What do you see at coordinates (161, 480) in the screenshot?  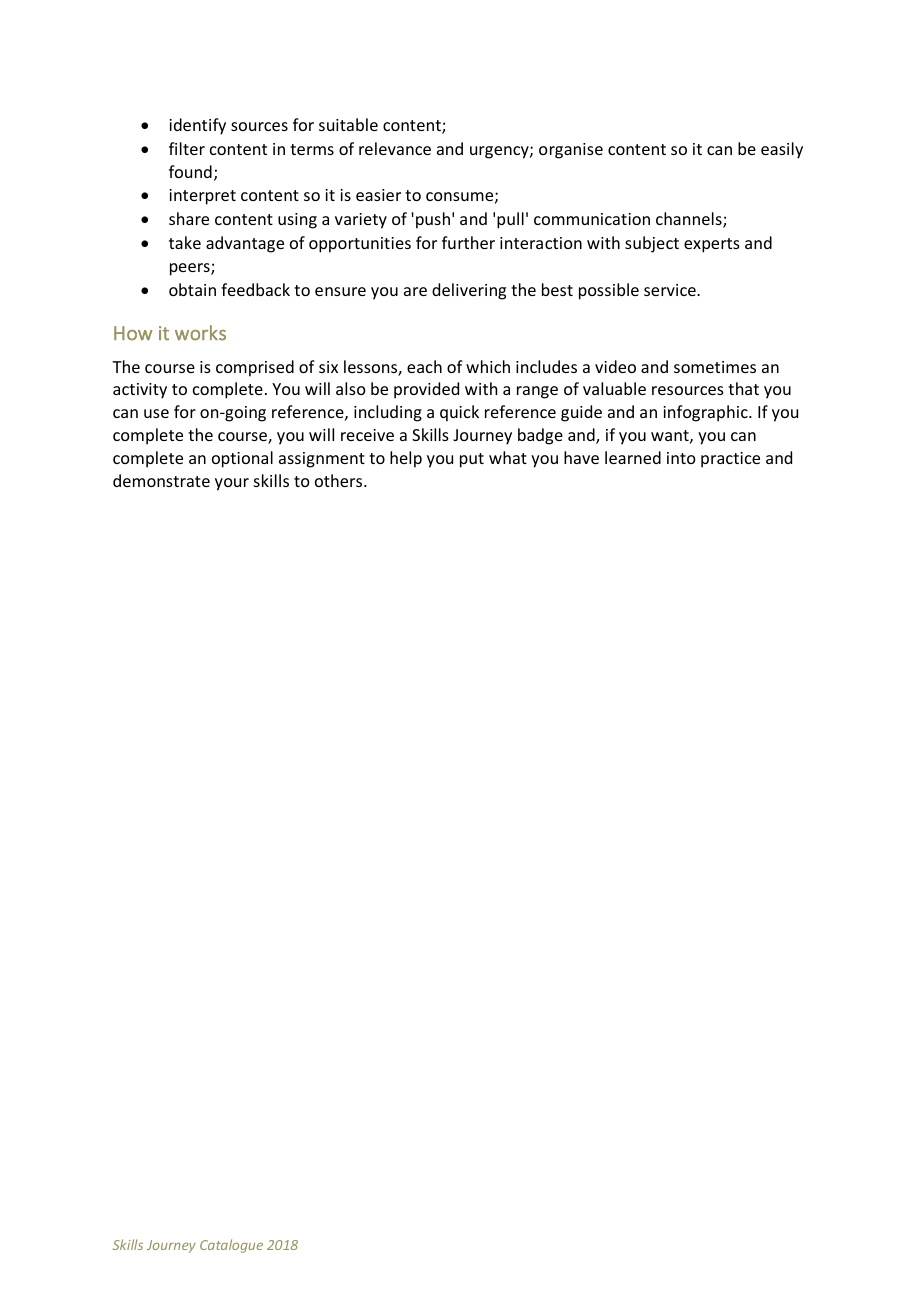 I see `demonstrate` at bounding box center [161, 480].
